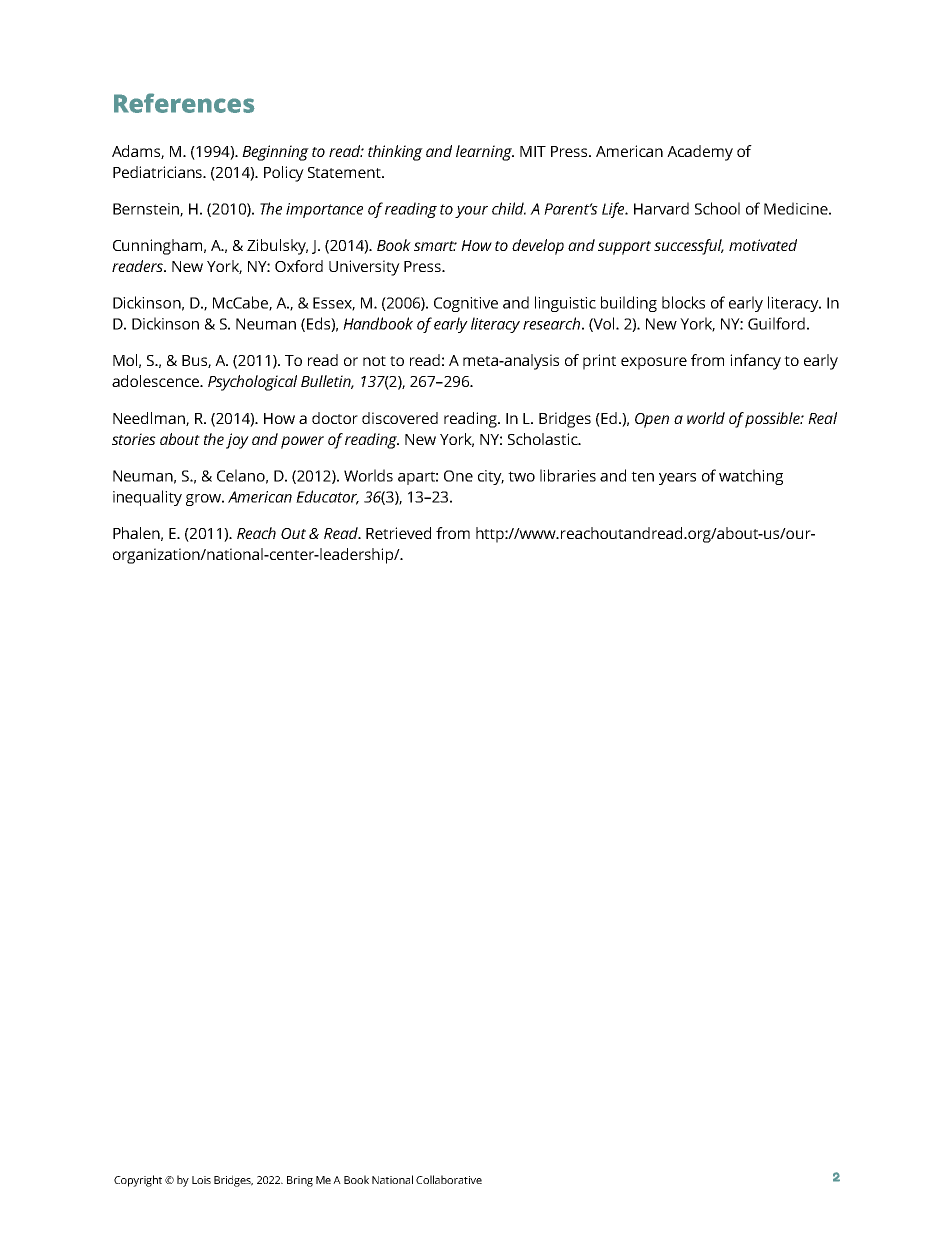 This screenshot has width=952, height=1233. I want to click on References, so click(184, 103).
